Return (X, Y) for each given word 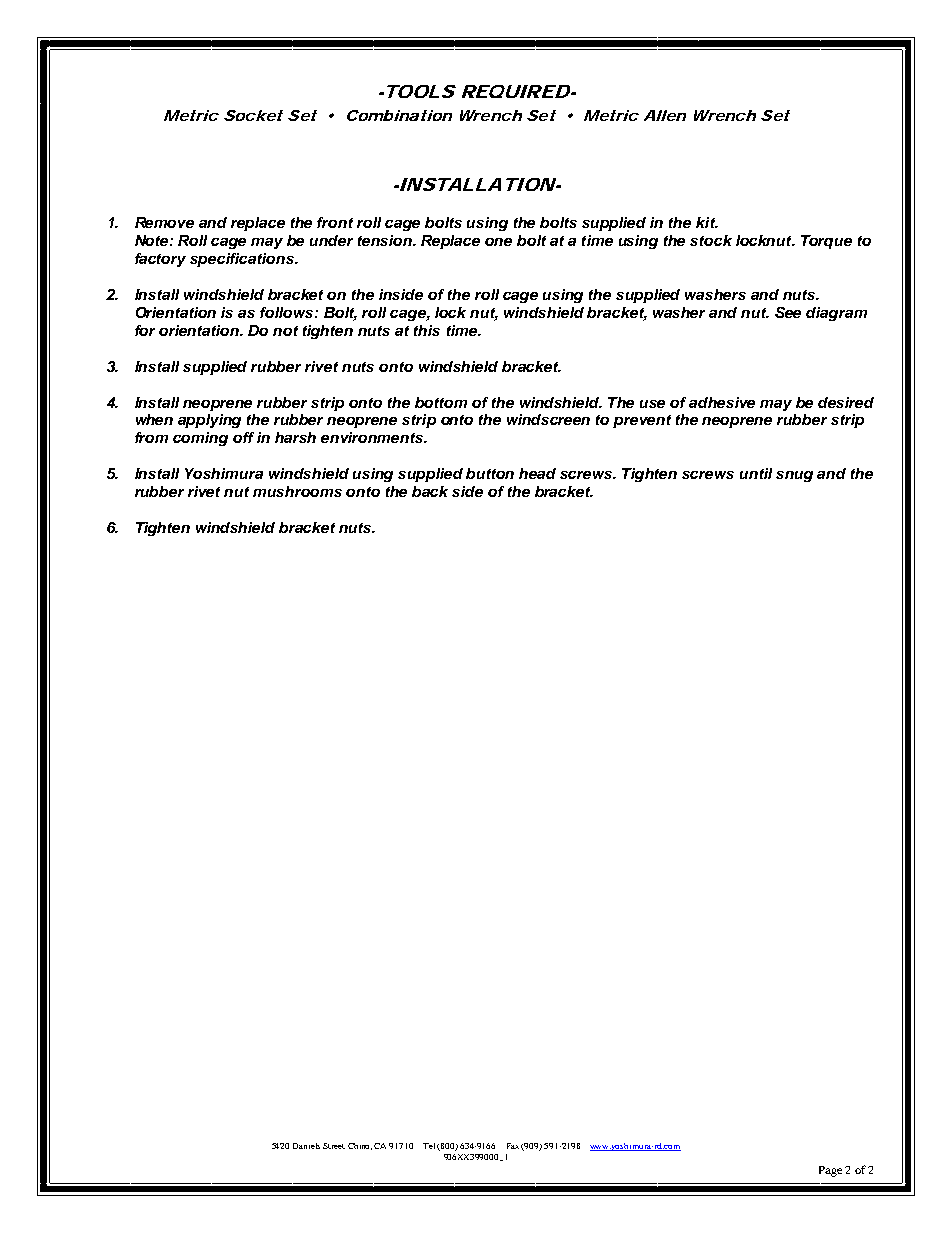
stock (711, 240)
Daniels (306, 1146)
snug (794, 476)
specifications (243, 260)
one (498, 242)
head (537, 473)
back (430, 491)
